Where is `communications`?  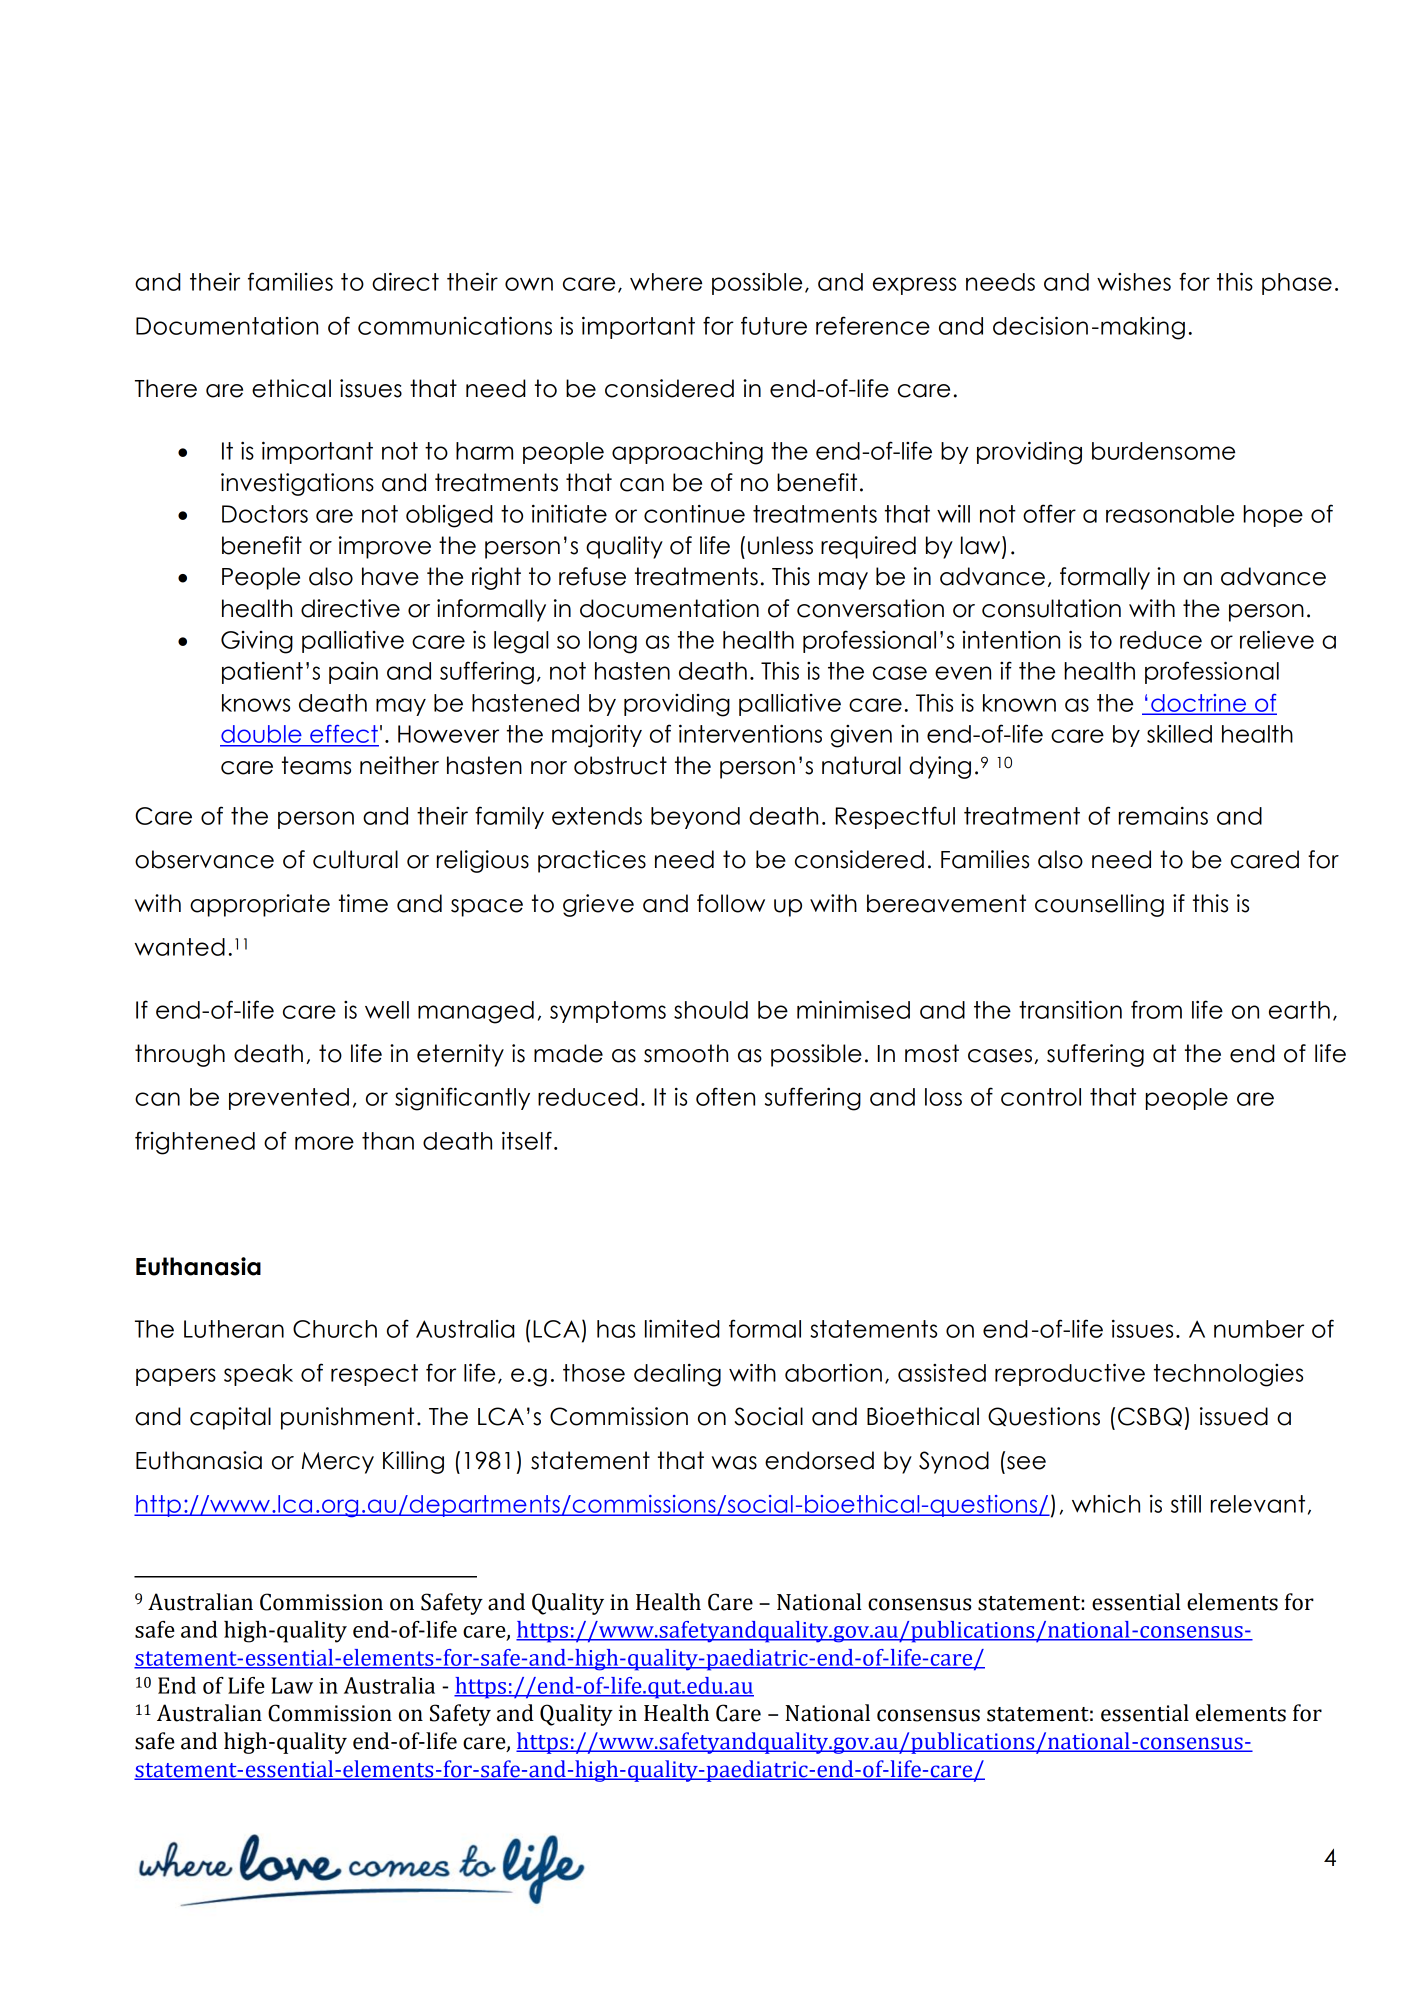
communications is located at coordinates (455, 325).
